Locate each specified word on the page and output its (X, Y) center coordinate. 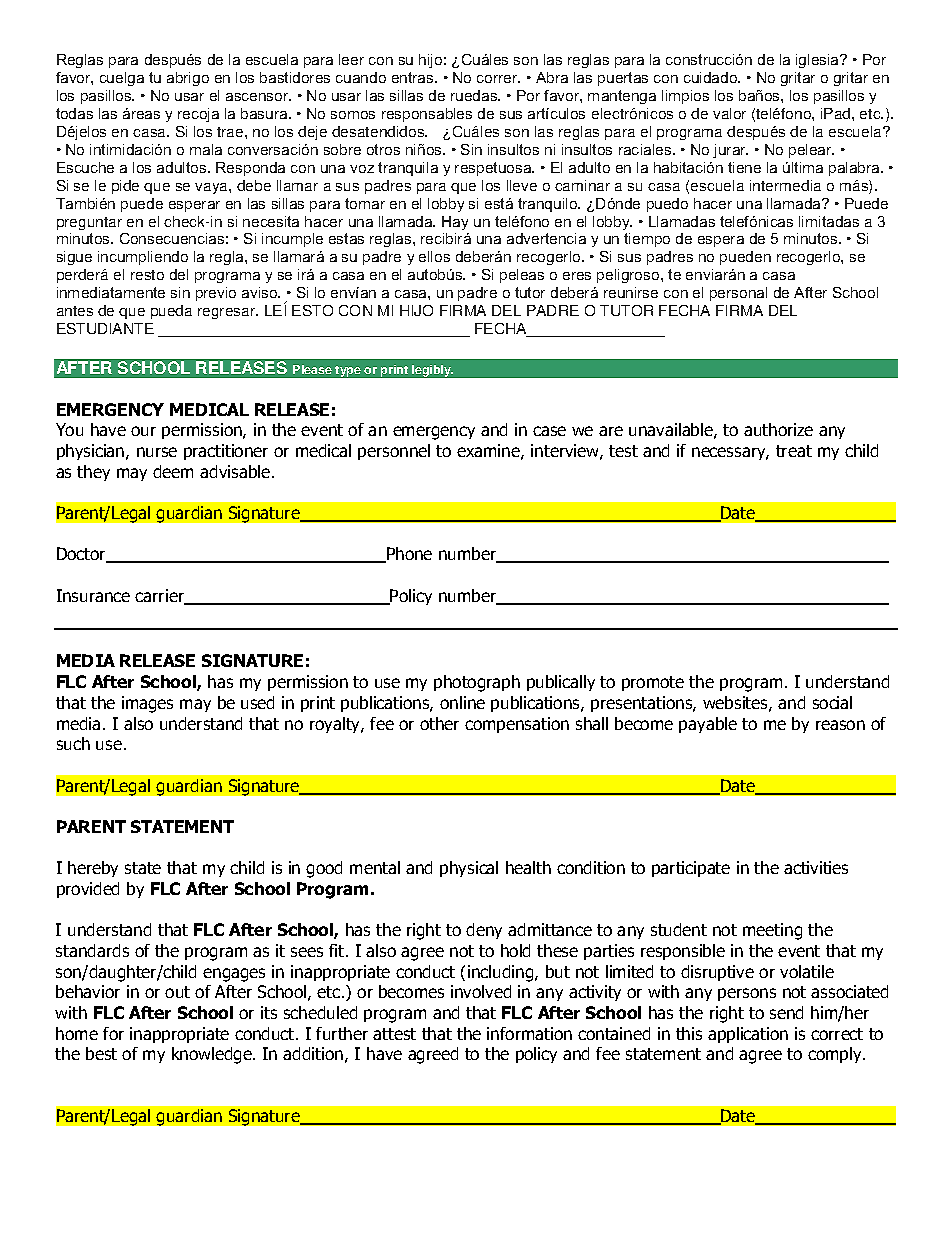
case (549, 431)
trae (231, 132)
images (147, 704)
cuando (361, 77)
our (143, 431)
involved (481, 991)
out (177, 992)
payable (708, 725)
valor (729, 113)
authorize (778, 429)
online (462, 702)
